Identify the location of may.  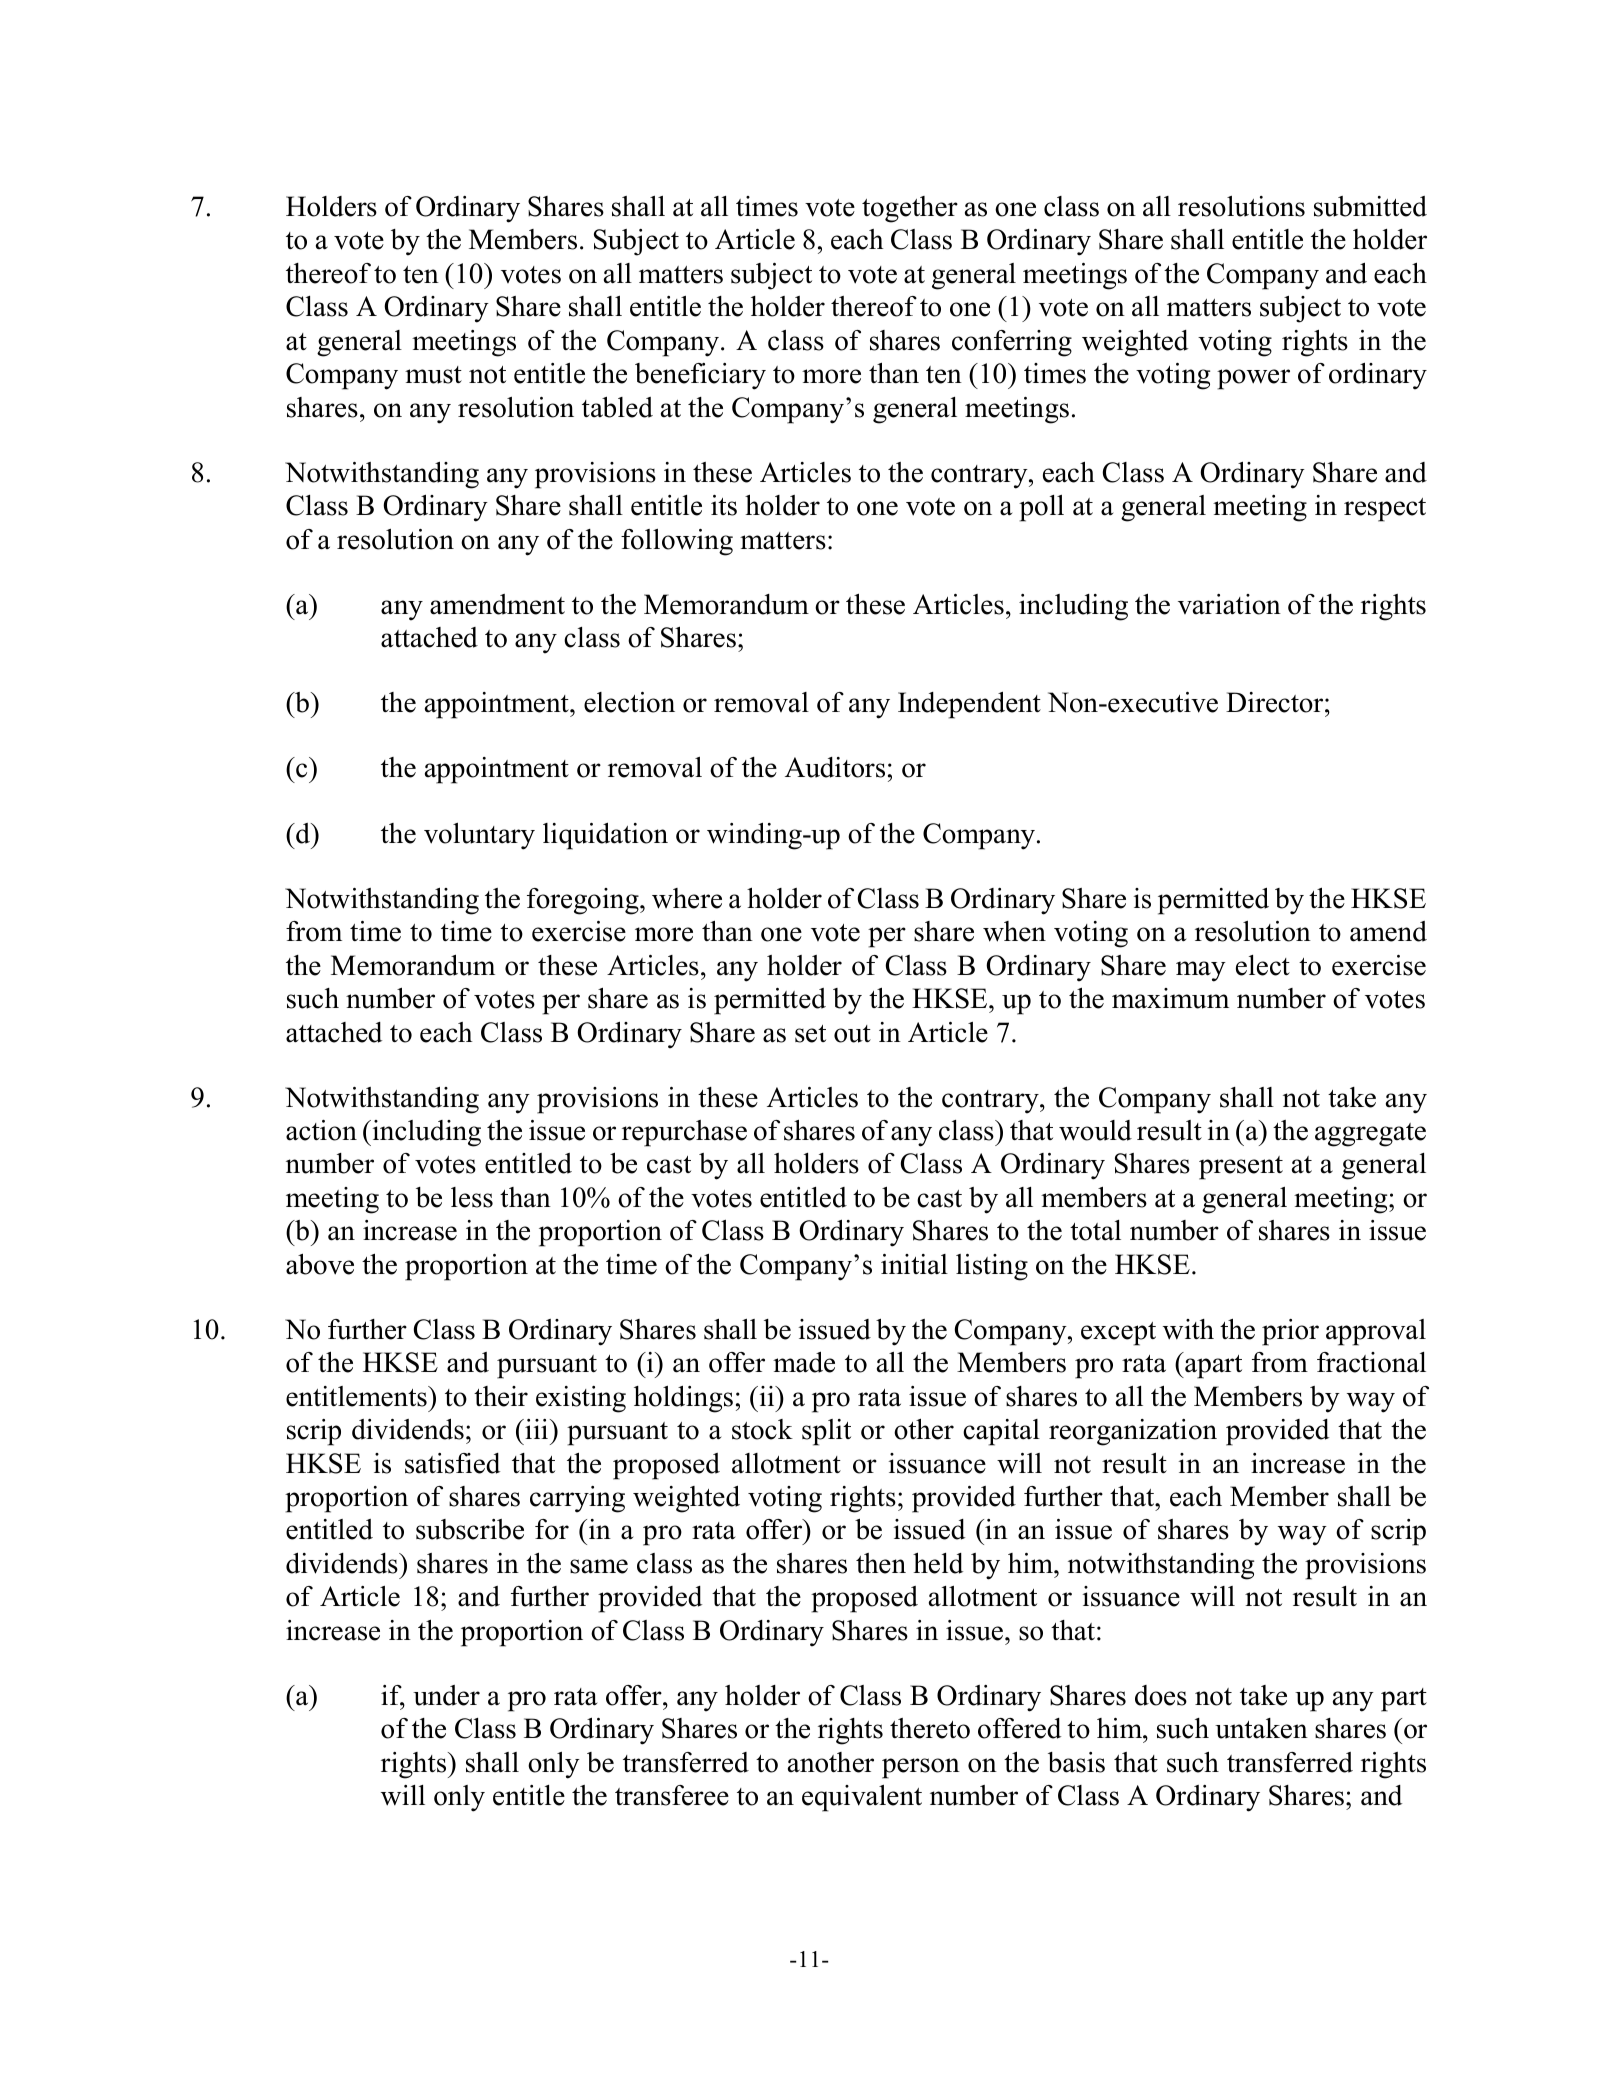
(1201, 971).
